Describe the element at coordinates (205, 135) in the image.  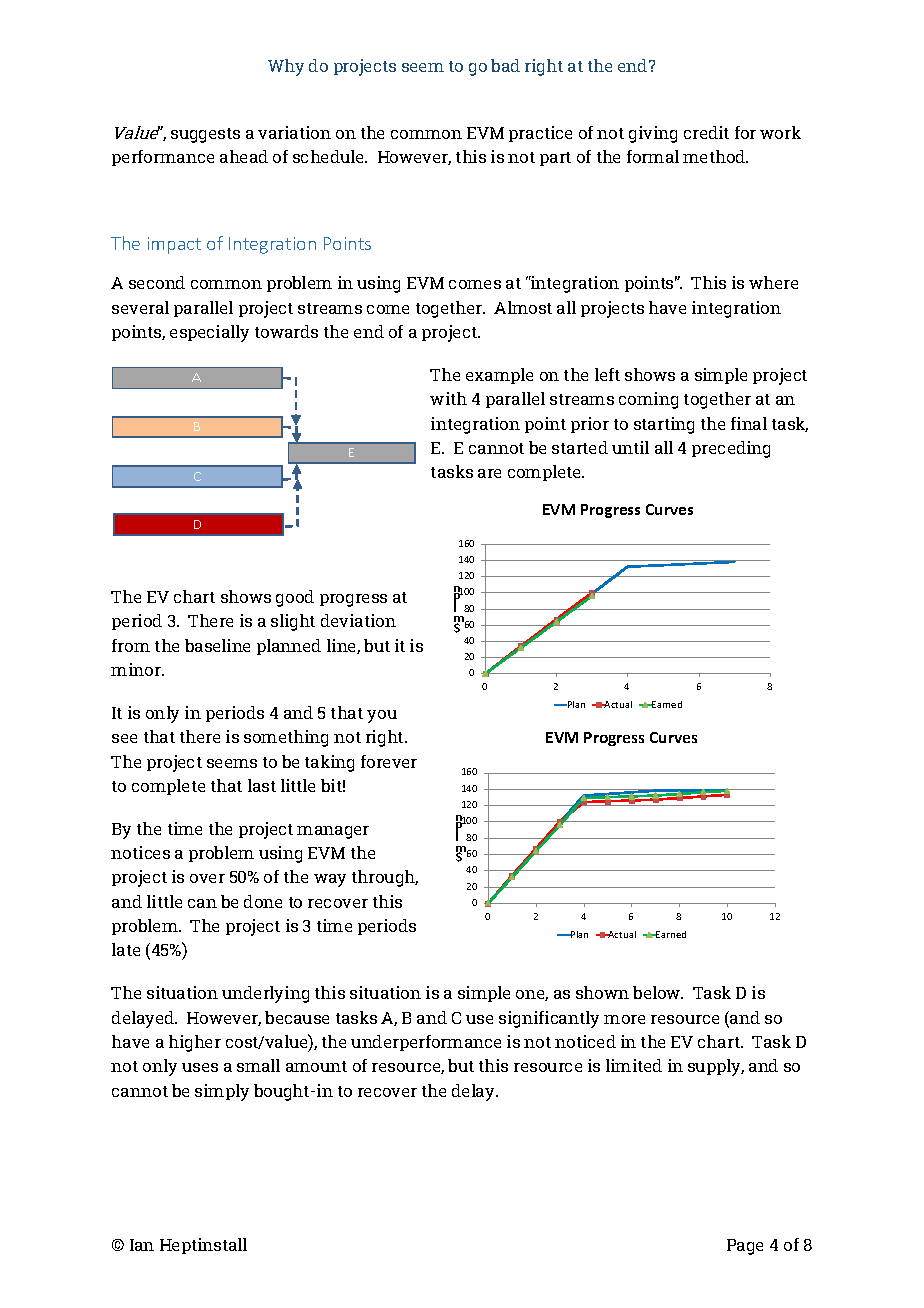
I see `suggests` at that location.
